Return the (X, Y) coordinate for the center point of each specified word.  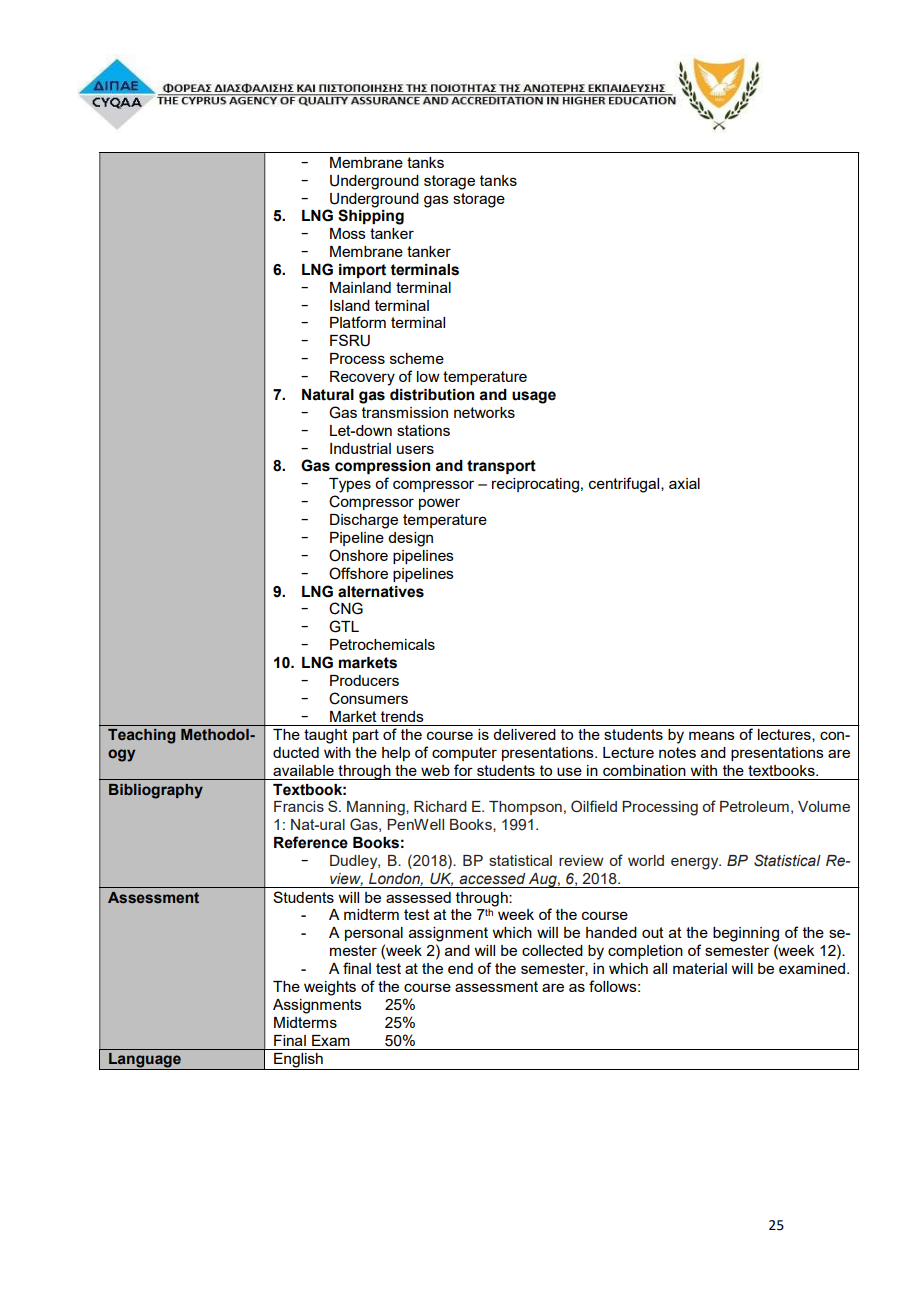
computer (464, 754)
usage (534, 397)
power (439, 504)
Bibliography (156, 791)
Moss (348, 233)
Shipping (371, 216)
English (298, 1061)
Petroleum (754, 806)
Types (350, 485)
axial (684, 483)
